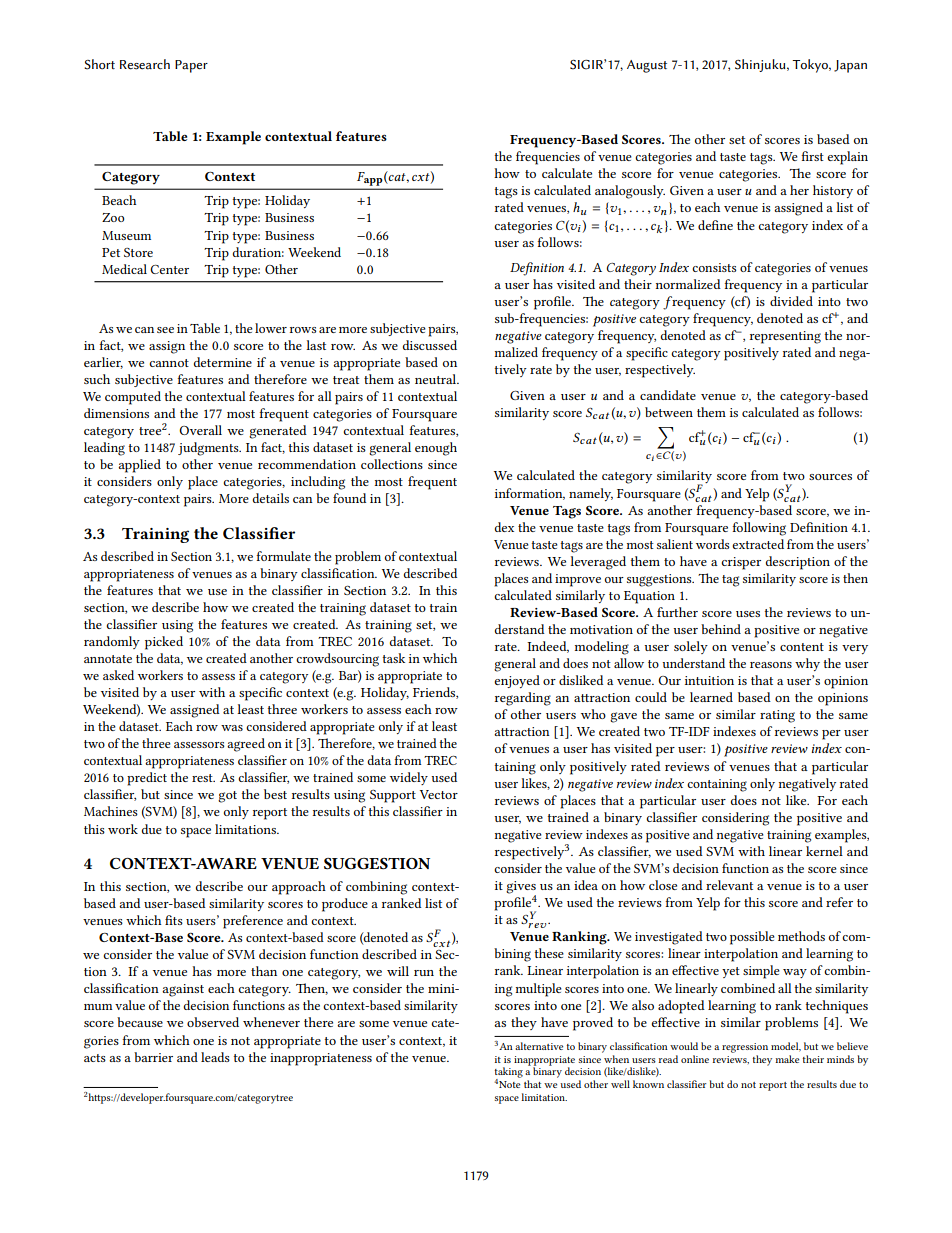 Image resolution: width=952 pixels, height=1233 pixels. I want to click on Paper, so click(191, 66).
